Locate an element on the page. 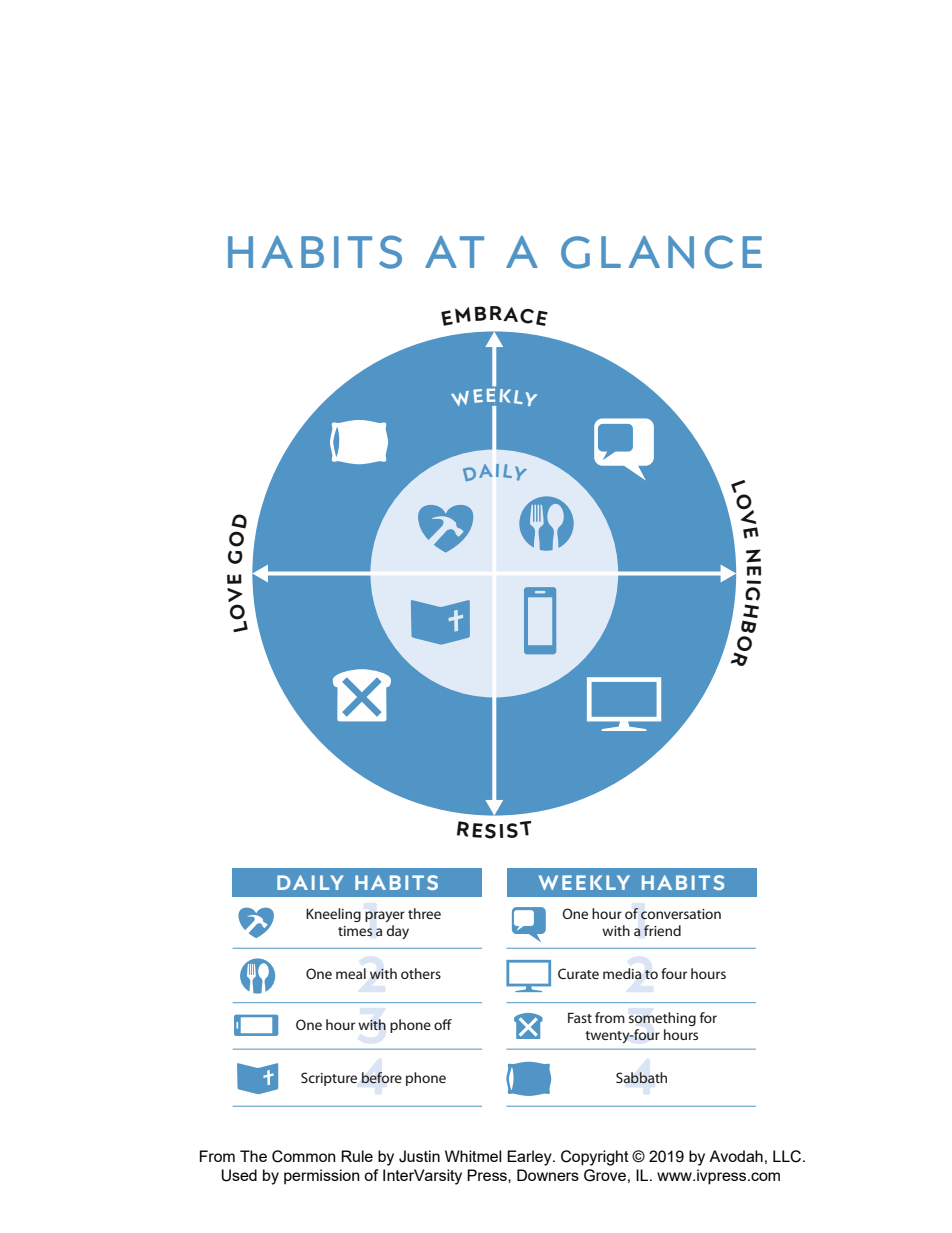  something is located at coordinates (662, 1019).
